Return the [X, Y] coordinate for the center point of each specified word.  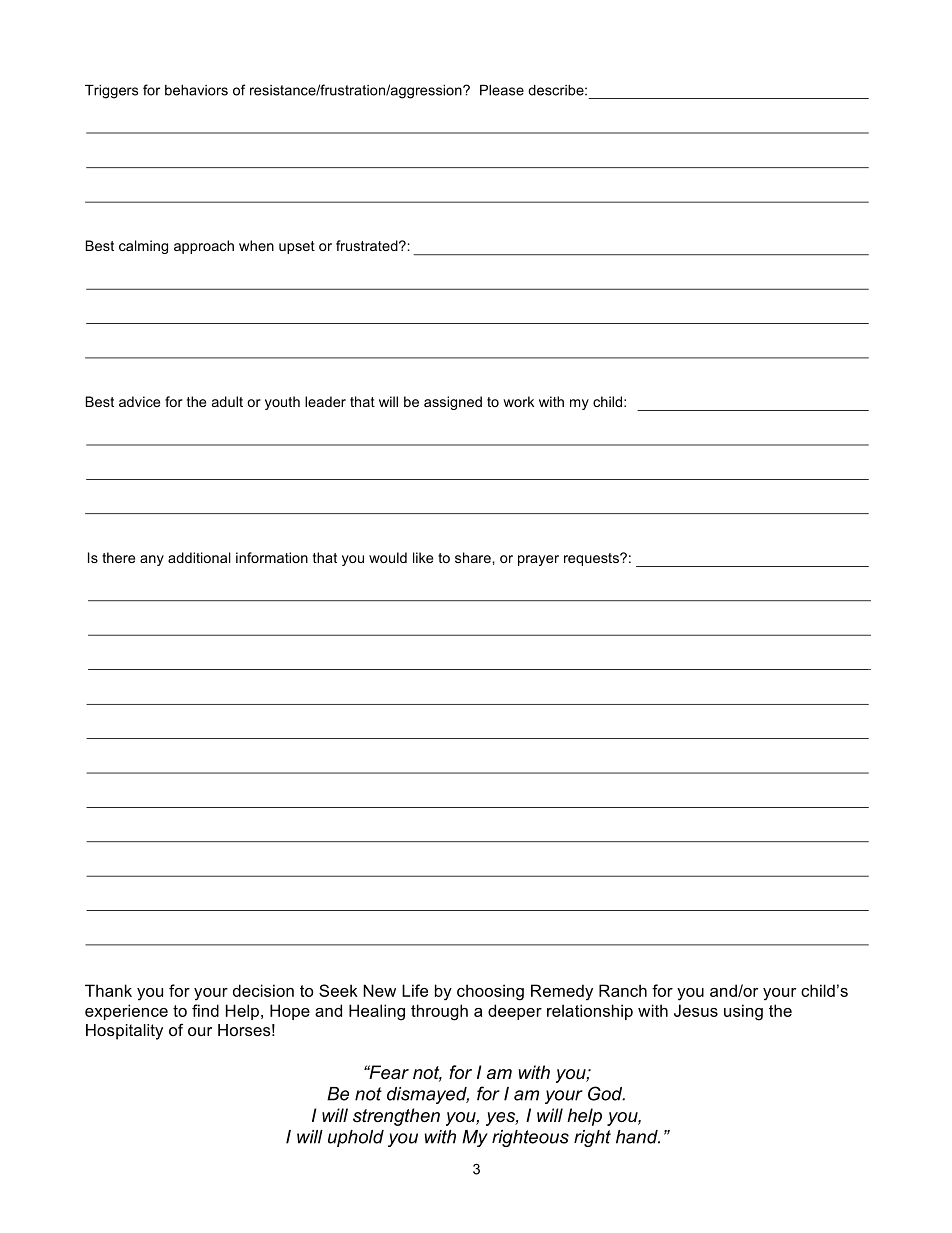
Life [415, 990]
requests [592, 559]
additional [199, 557]
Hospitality [124, 1032]
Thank [108, 990]
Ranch [623, 990]
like [423, 557]
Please [502, 90]
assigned [453, 403]
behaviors [196, 90]
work [518, 401]
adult [227, 401]
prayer [538, 560]
